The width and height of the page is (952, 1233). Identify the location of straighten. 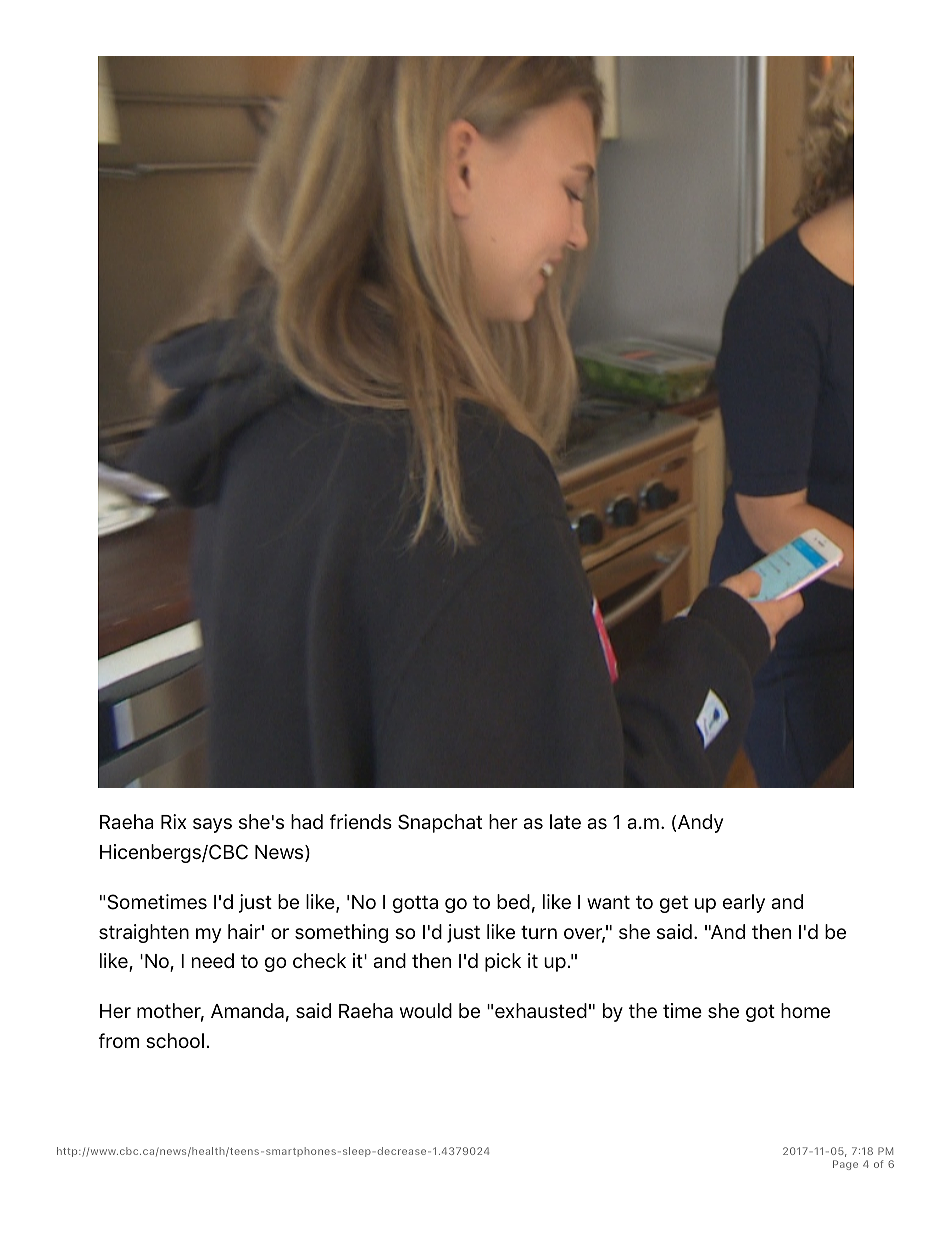
(144, 933).
